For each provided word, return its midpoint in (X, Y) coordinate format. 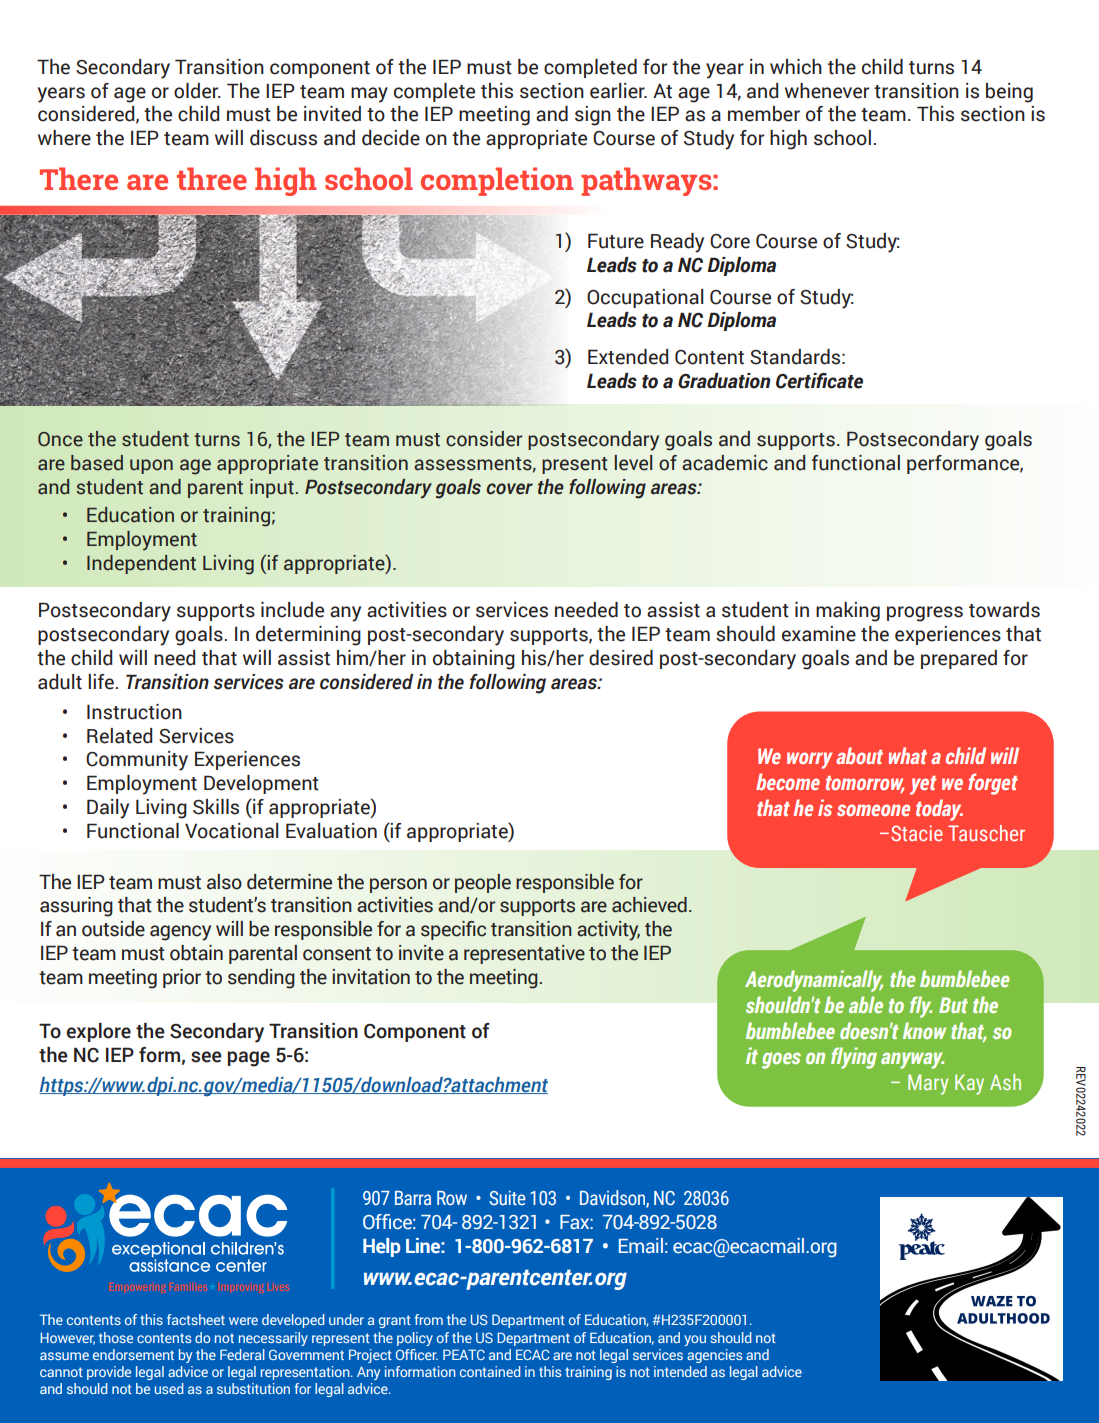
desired (621, 658)
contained (490, 1371)
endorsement (133, 1354)
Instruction (134, 712)
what (908, 755)
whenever (827, 91)
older (197, 91)
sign (593, 116)
